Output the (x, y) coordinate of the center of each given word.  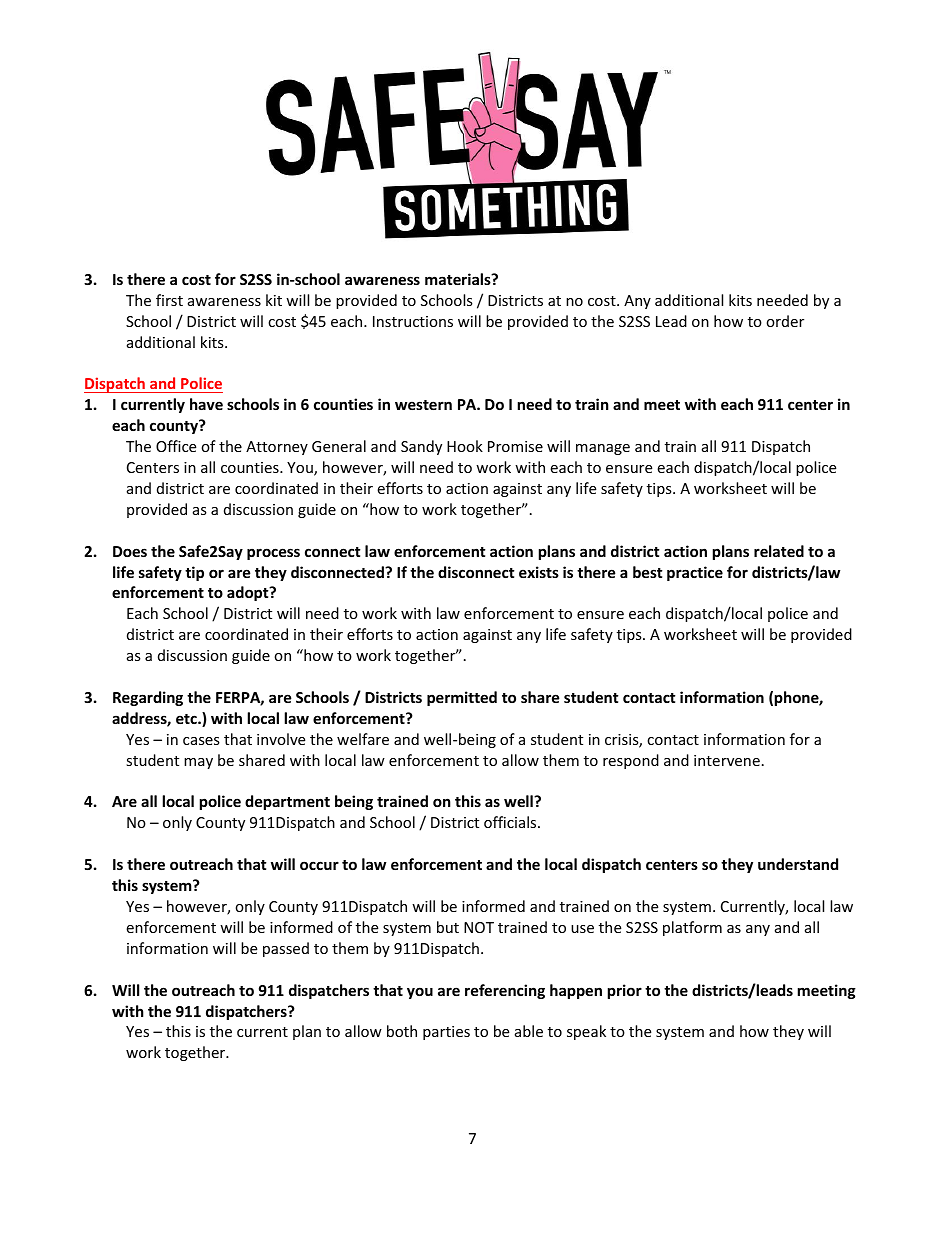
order (785, 321)
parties (446, 1033)
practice (695, 573)
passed (286, 949)
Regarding (148, 698)
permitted (462, 698)
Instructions (413, 321)
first (169, 300)
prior (625, 991)
